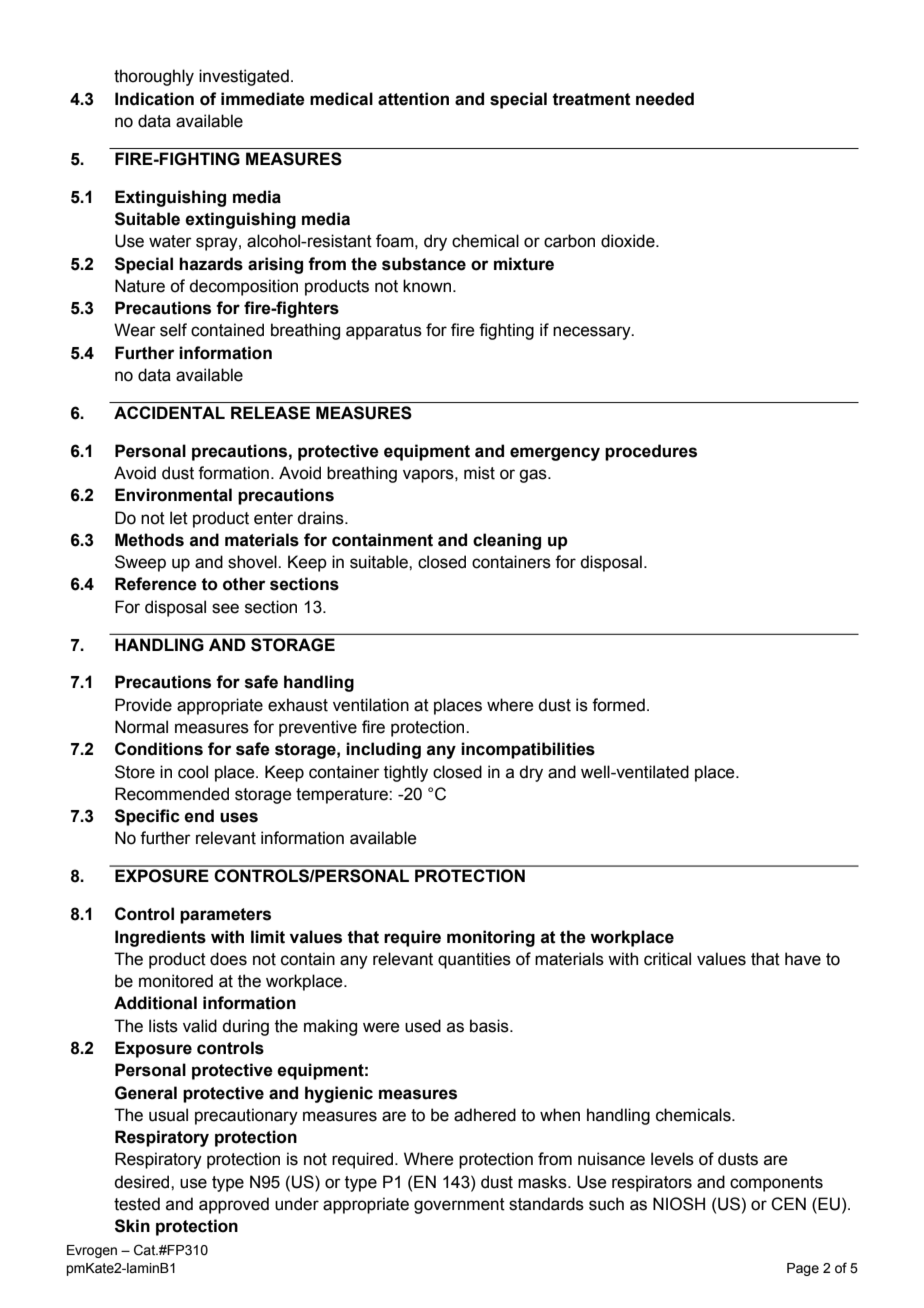 This screenshot has width=924, height=1308. I want to click on critical, so click(667, 959).
